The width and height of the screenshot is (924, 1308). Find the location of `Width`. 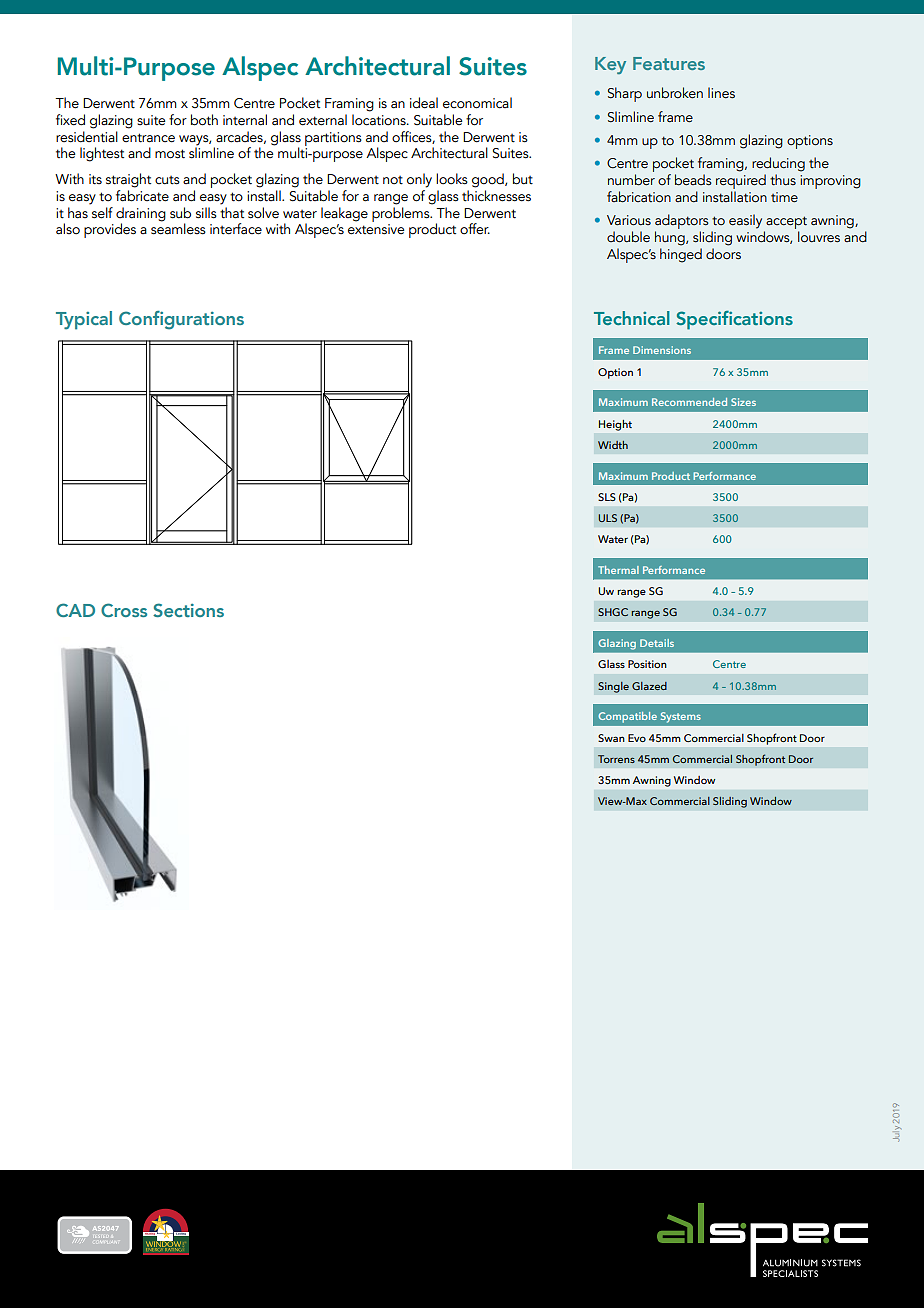

Width is located at coordinates (613, 445).
